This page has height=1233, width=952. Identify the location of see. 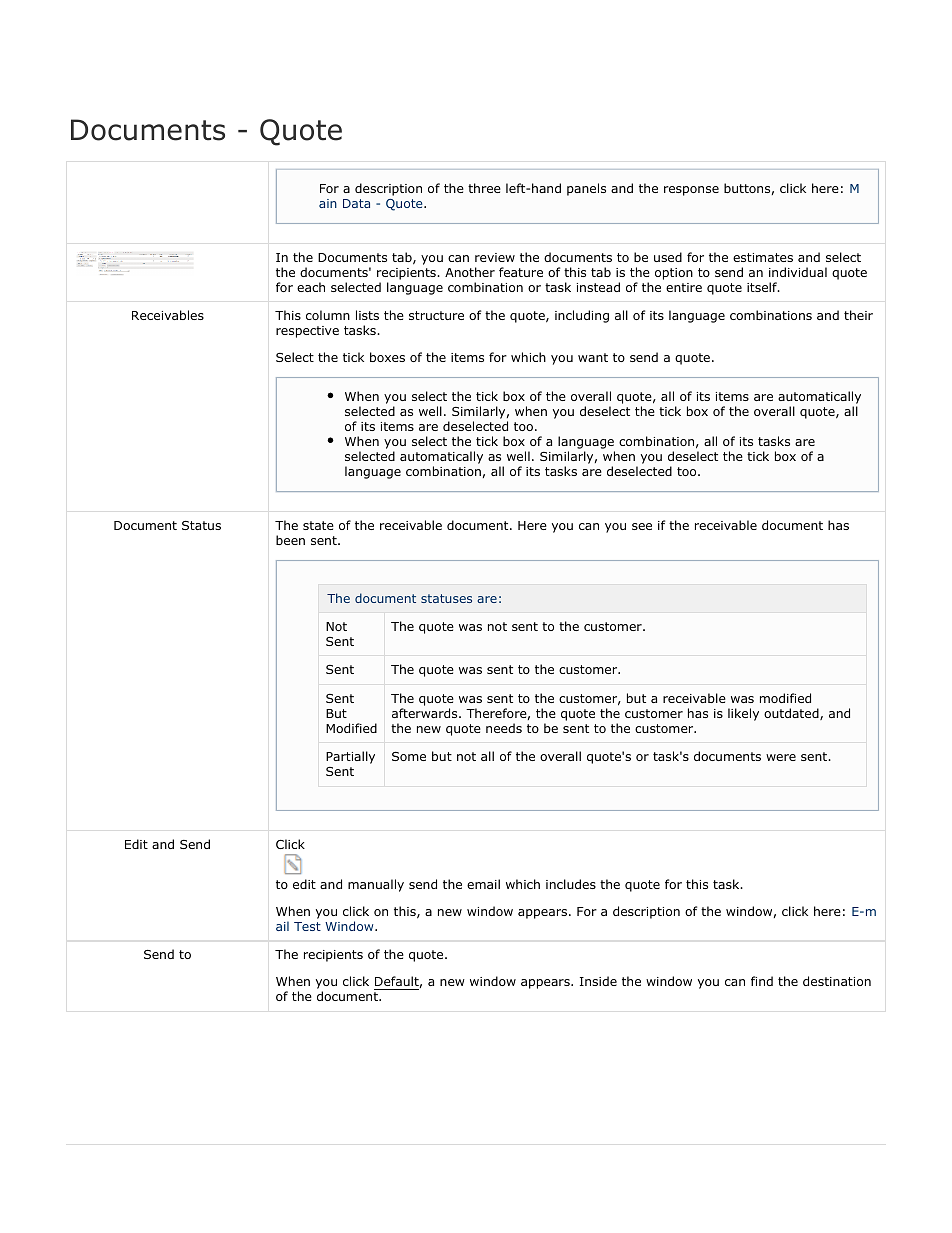
(642, 526).
